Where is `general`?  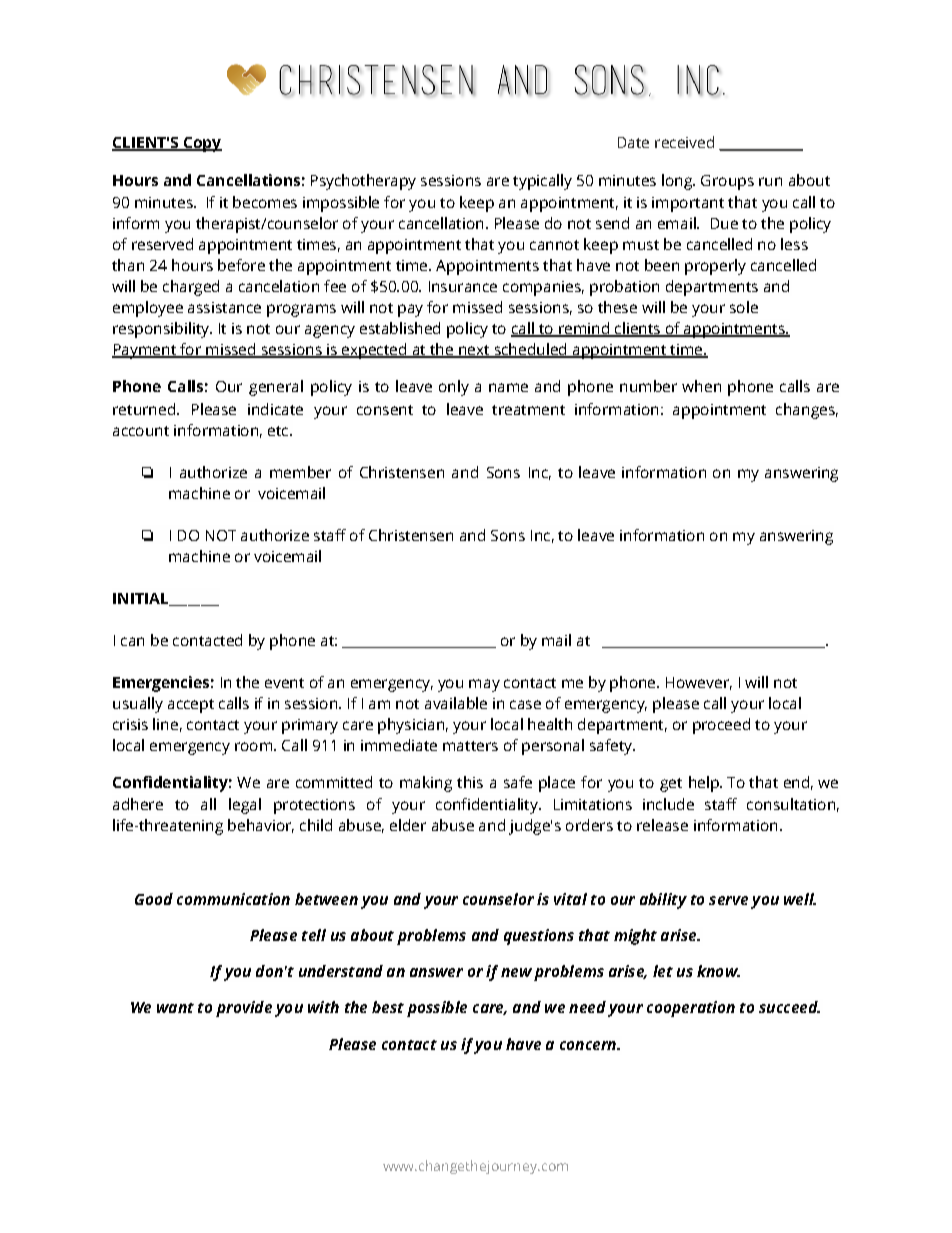 general is located at coordinates (276, 388).
